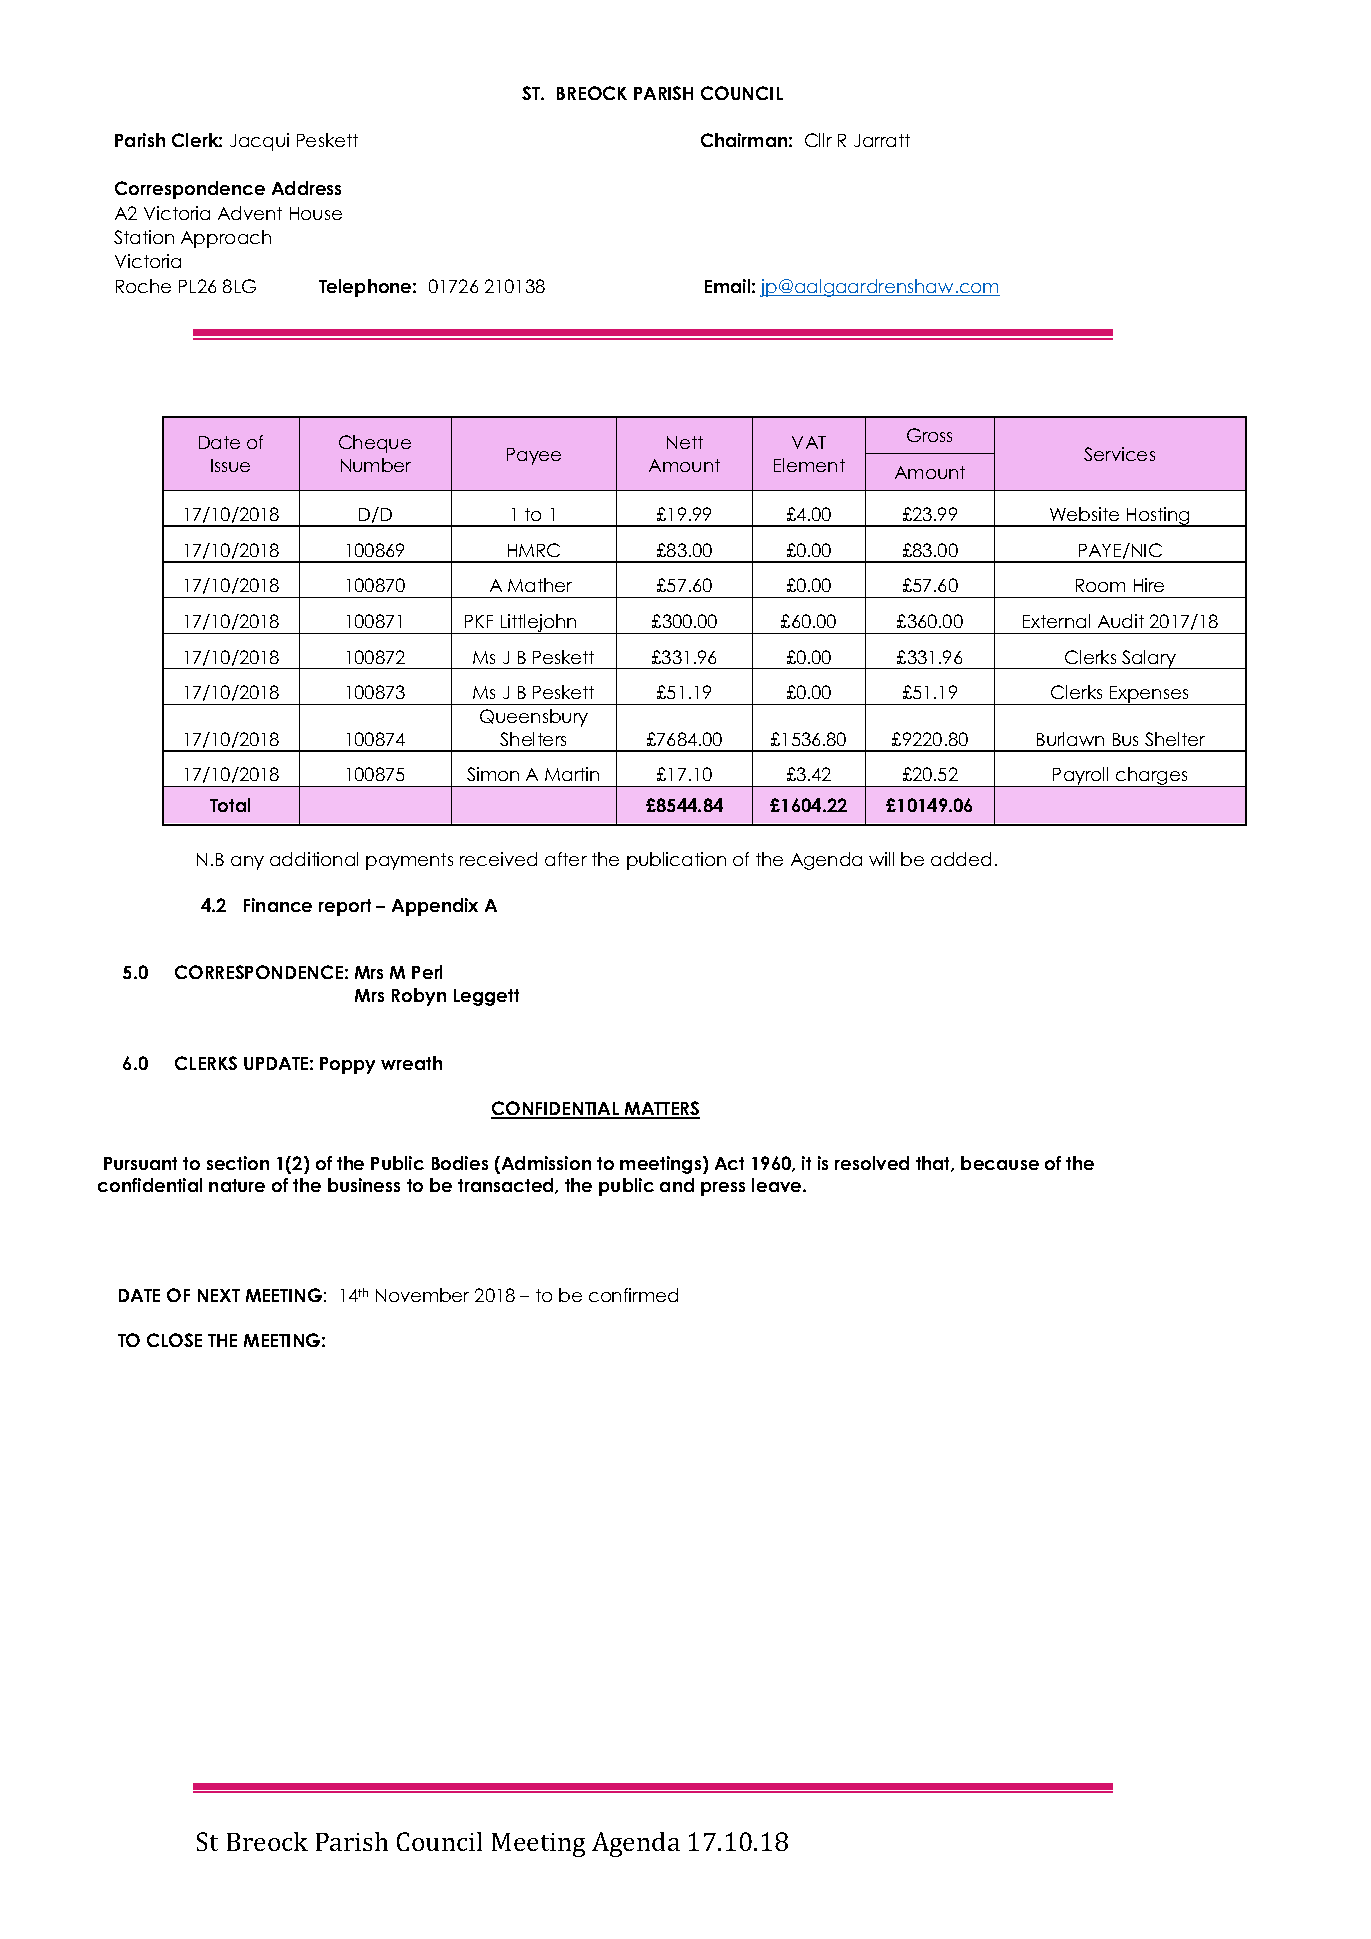 The width and height of the page is (1371, 1939). What do you see at coordinates (1081, 777) in the page?
I see `Payroll` at bounding box center [1081, 777].
